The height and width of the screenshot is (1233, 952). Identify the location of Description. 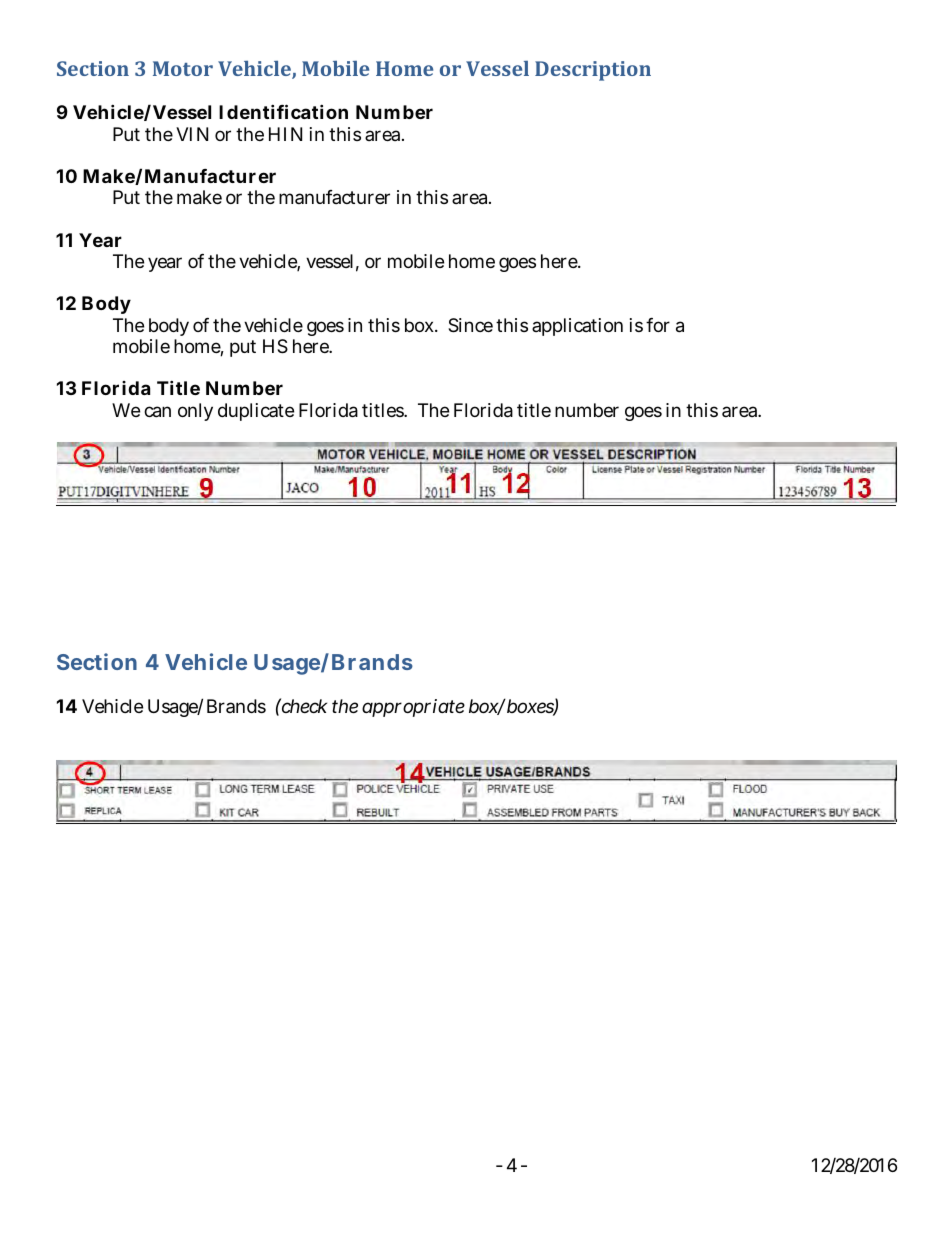
(593, 71).
